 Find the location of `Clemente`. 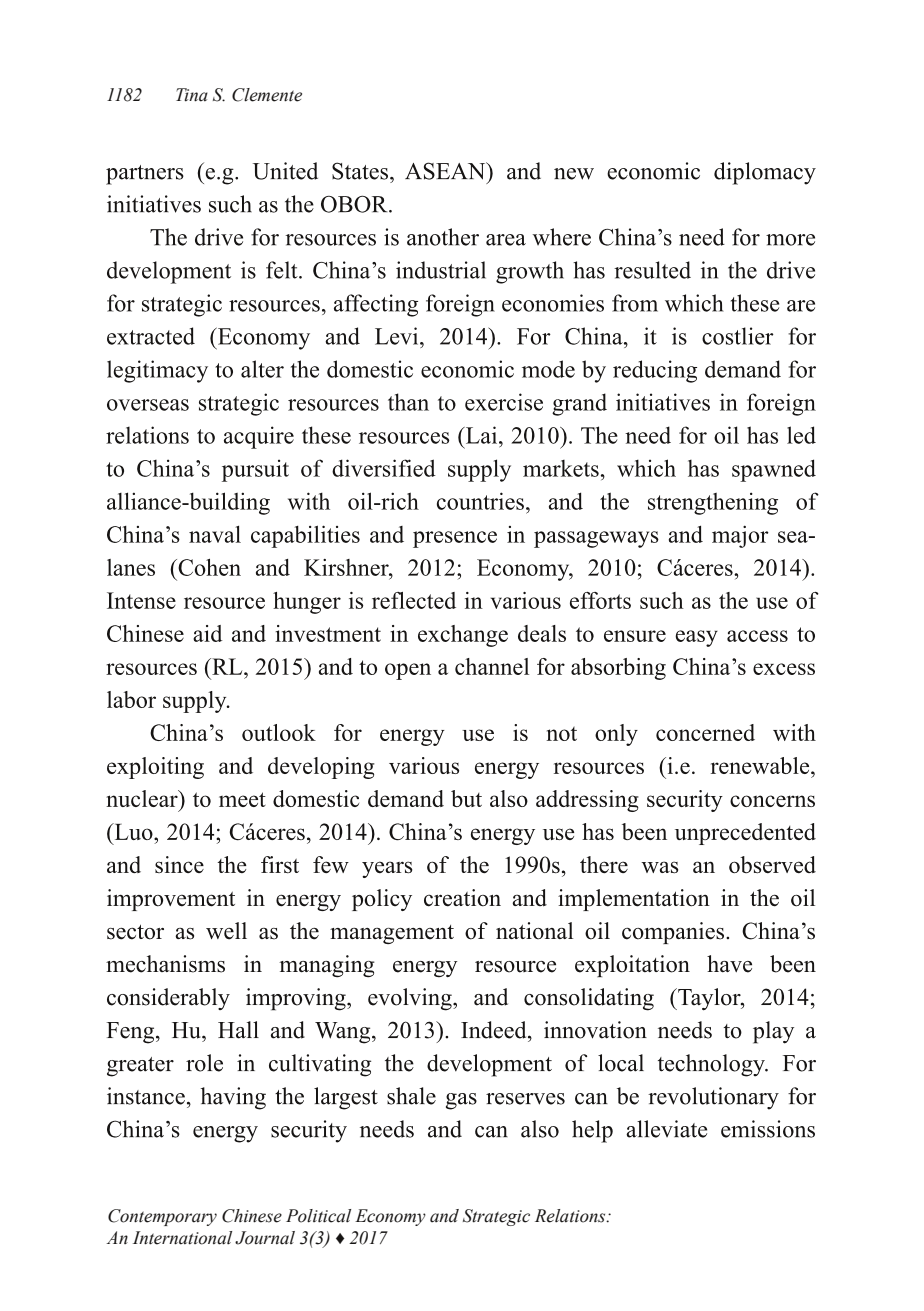

Clemente is located at coordinates (267, 95).
